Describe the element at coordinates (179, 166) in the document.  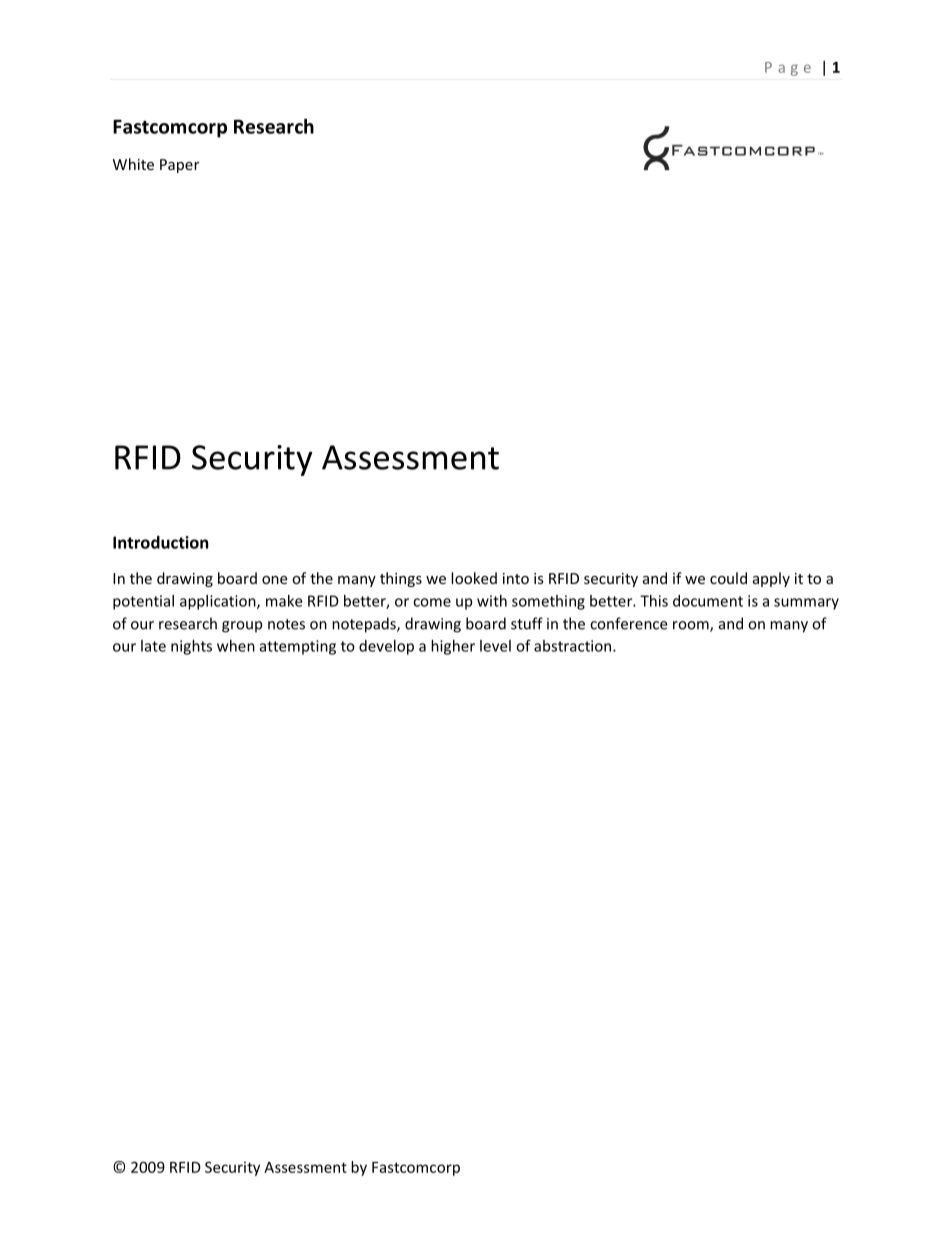
I see `Paper` at that location.
